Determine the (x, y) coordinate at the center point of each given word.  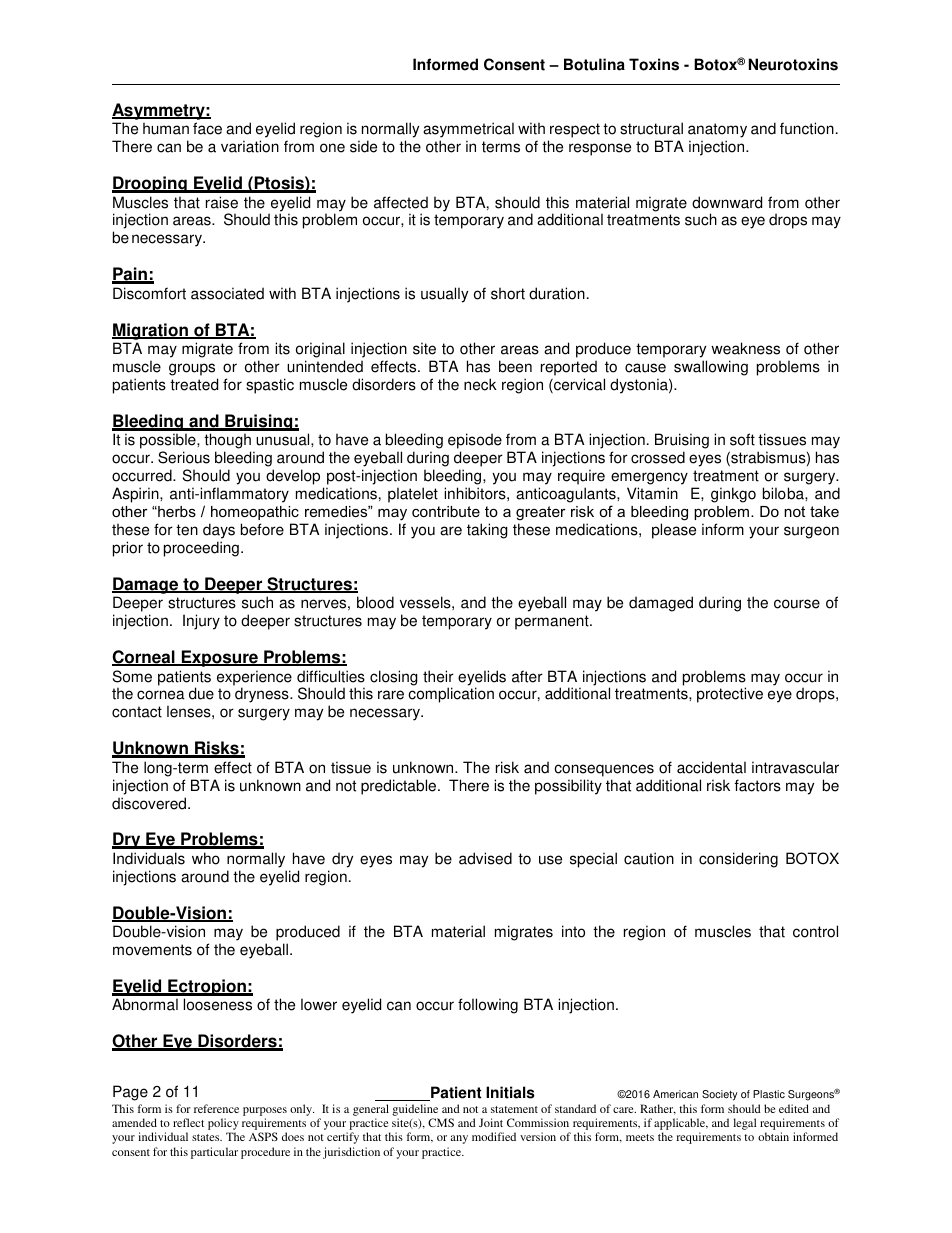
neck (480, 384)
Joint (491, 1122)
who (206, 858)
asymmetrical (468, 131)
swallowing (711, 368)
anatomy (717, 132)
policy (223, 1124)
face (207, 128)
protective (730, 695)
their (438, 676)
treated (194, 384)
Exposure (219, 658)
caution (649, 858)
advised (485, 858)
